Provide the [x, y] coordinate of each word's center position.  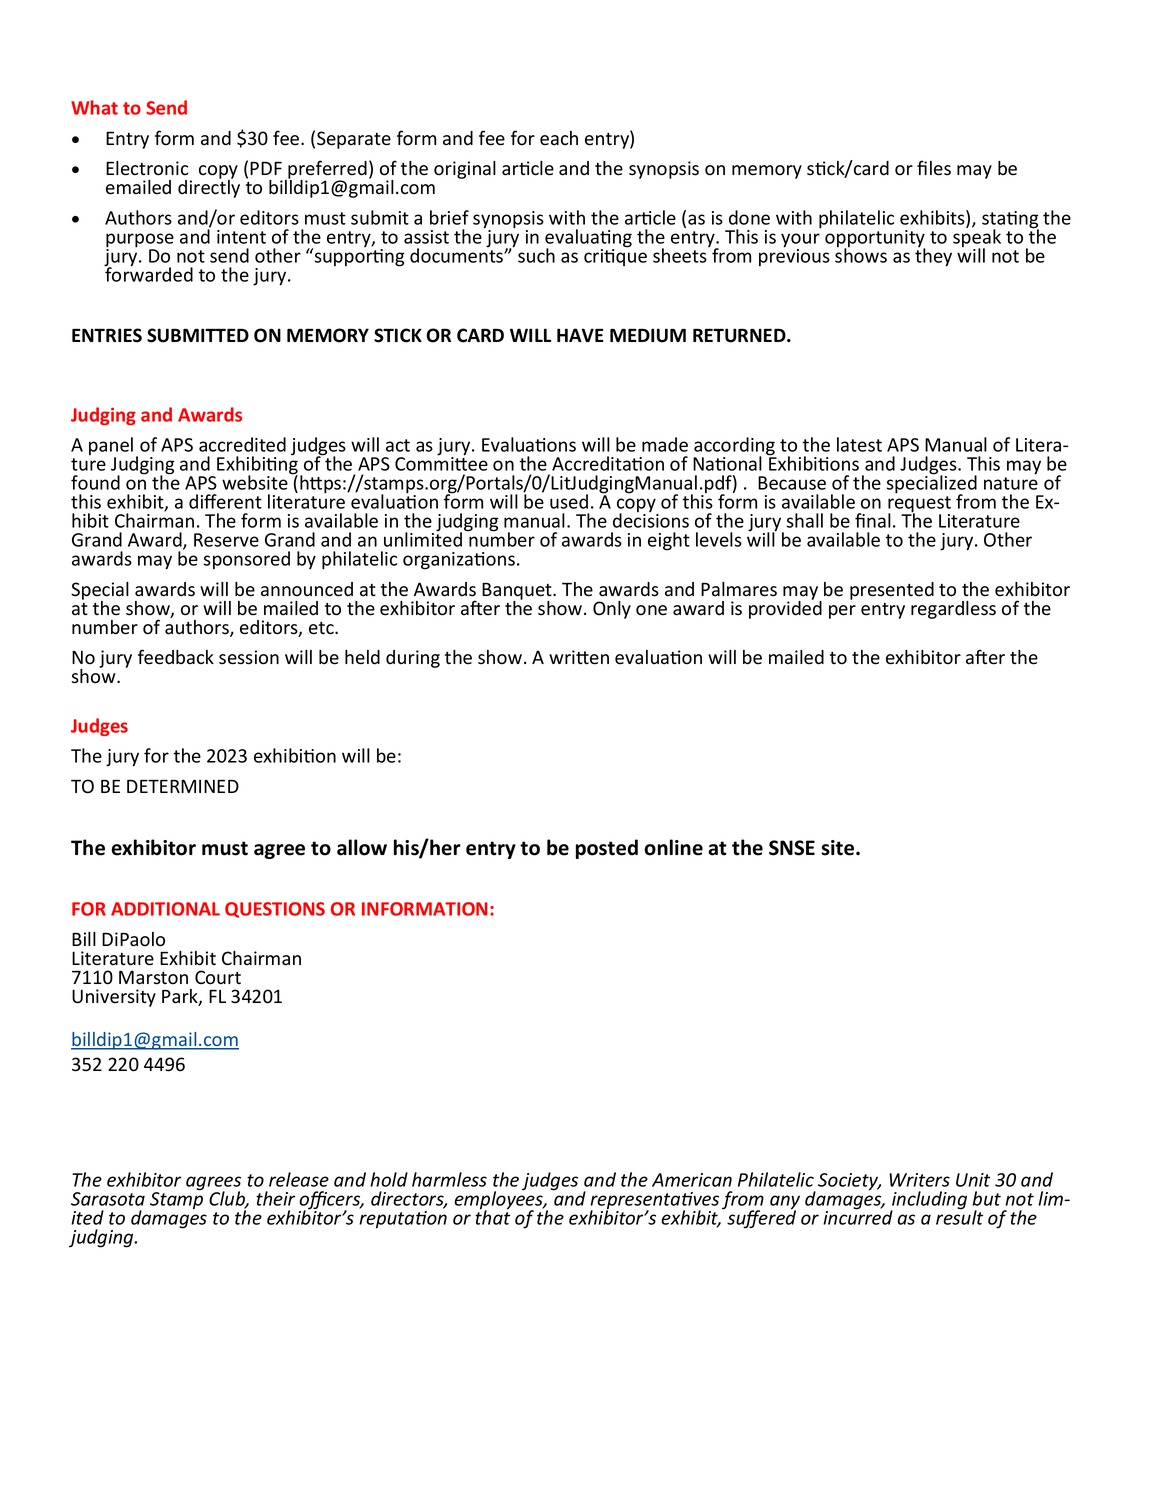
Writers [919, 1180]
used [569, 501]
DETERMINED [183, 786]
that [492, 1216]
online [673, 847]
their [275, 1198]
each [559, 138]
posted [607, 849]
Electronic [147, 168]
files [934, 168]
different [225, 501]
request [919, 505]
